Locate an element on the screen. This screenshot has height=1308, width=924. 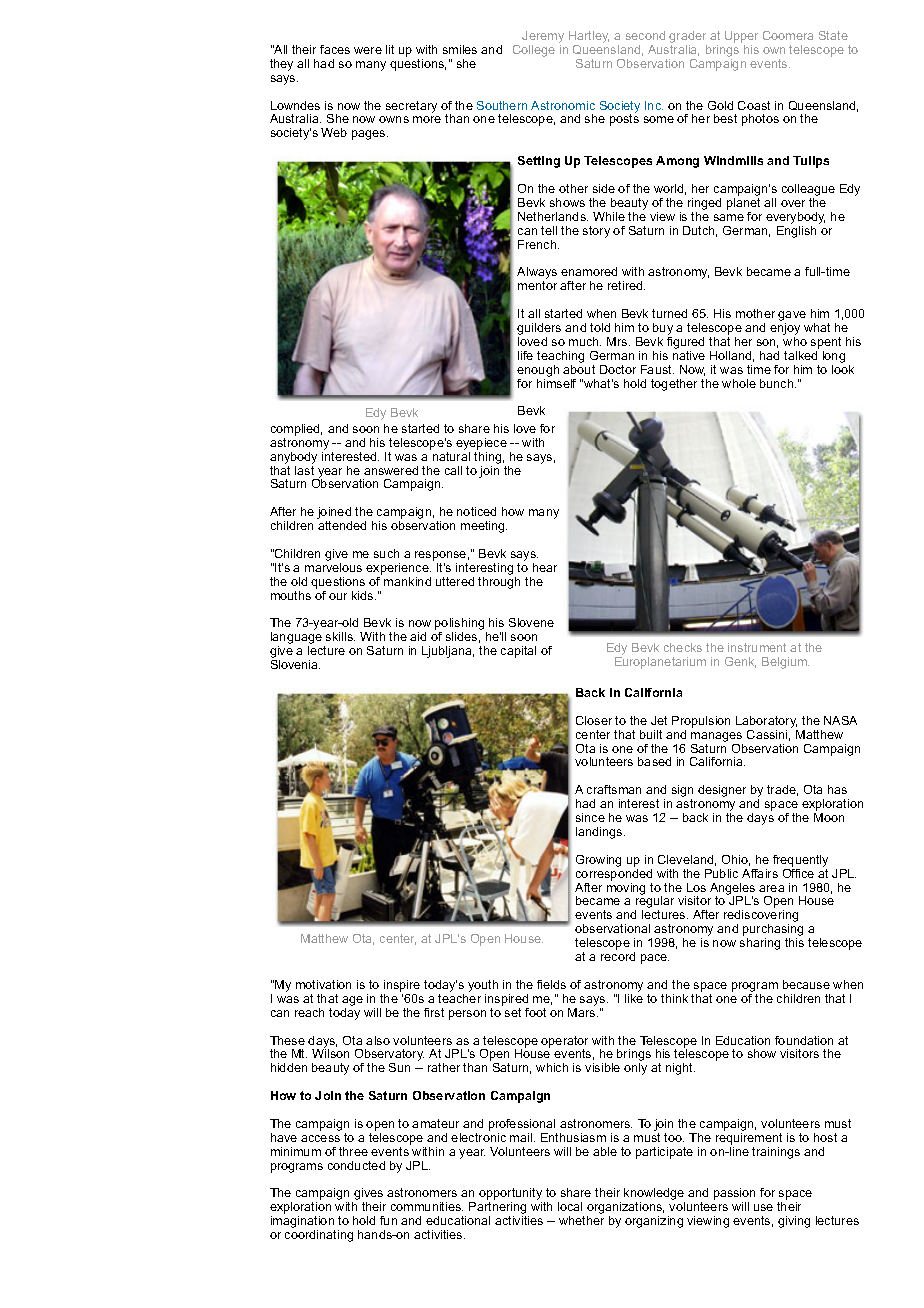
local is located at coordinates (570, 1206).
